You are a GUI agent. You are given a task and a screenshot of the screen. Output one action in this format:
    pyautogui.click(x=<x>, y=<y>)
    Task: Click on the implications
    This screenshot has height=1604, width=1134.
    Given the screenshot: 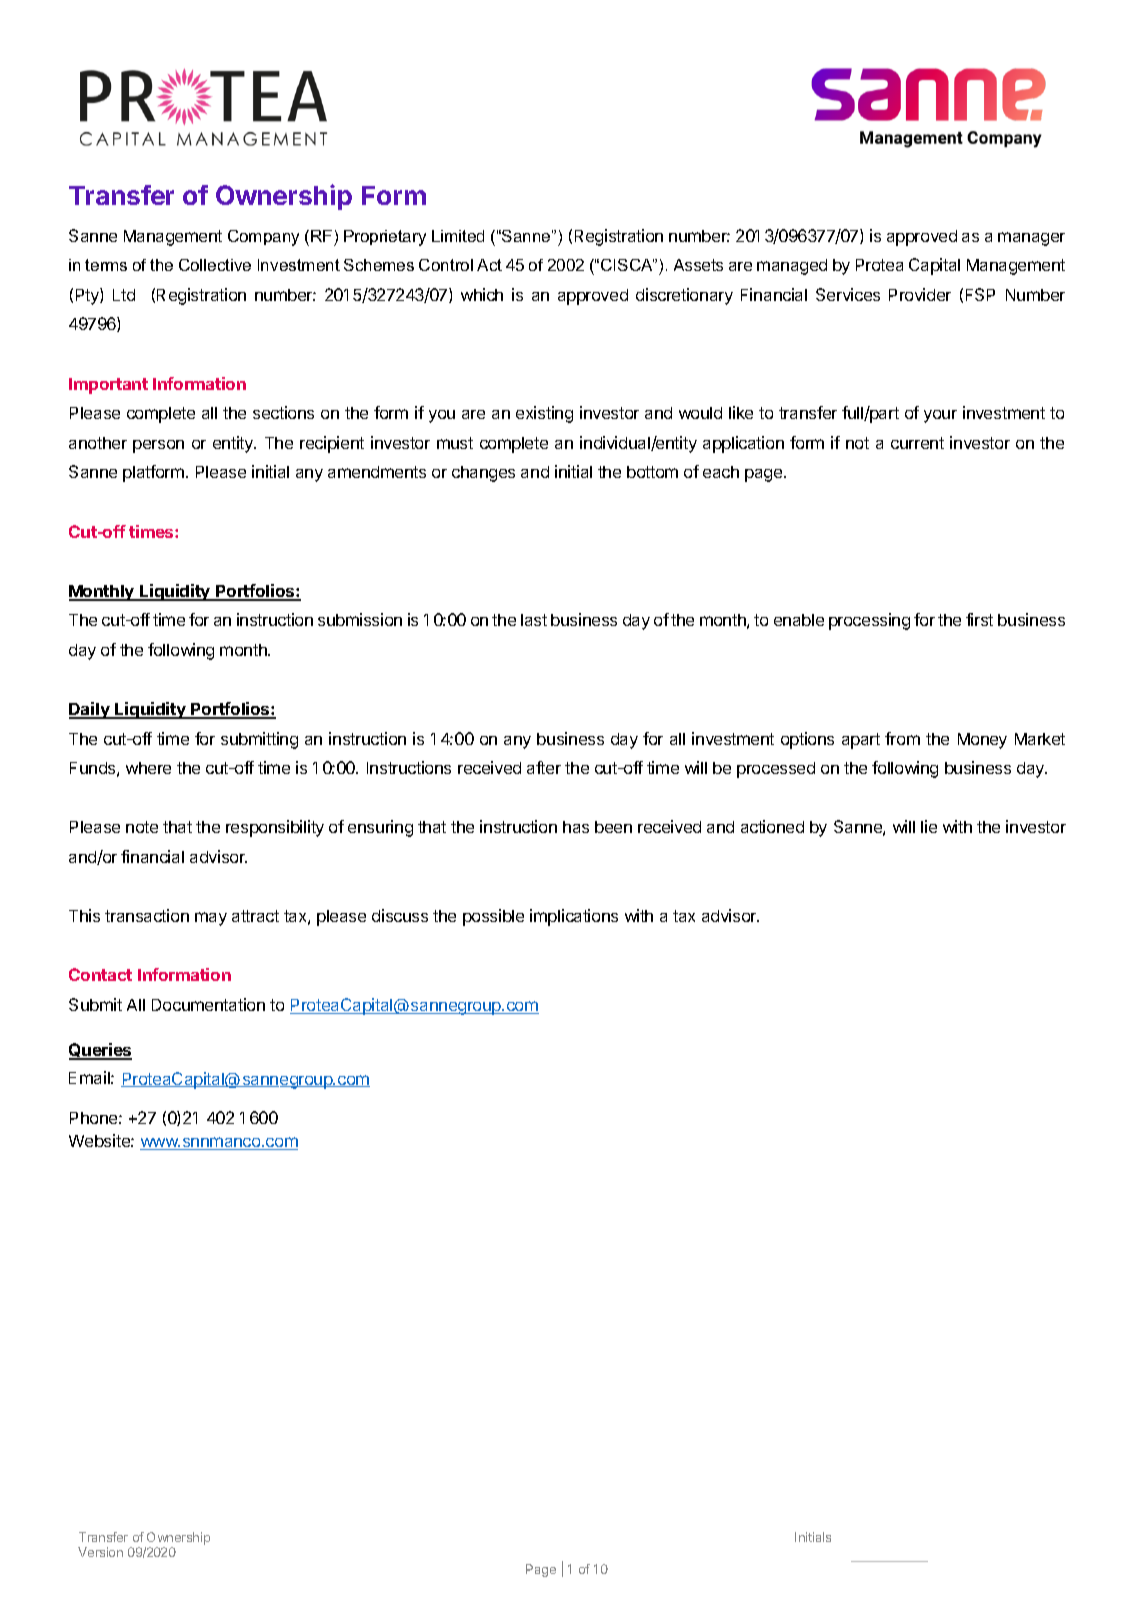 What is the action you would take?
    pyautogui.click(x=574, y=917)
